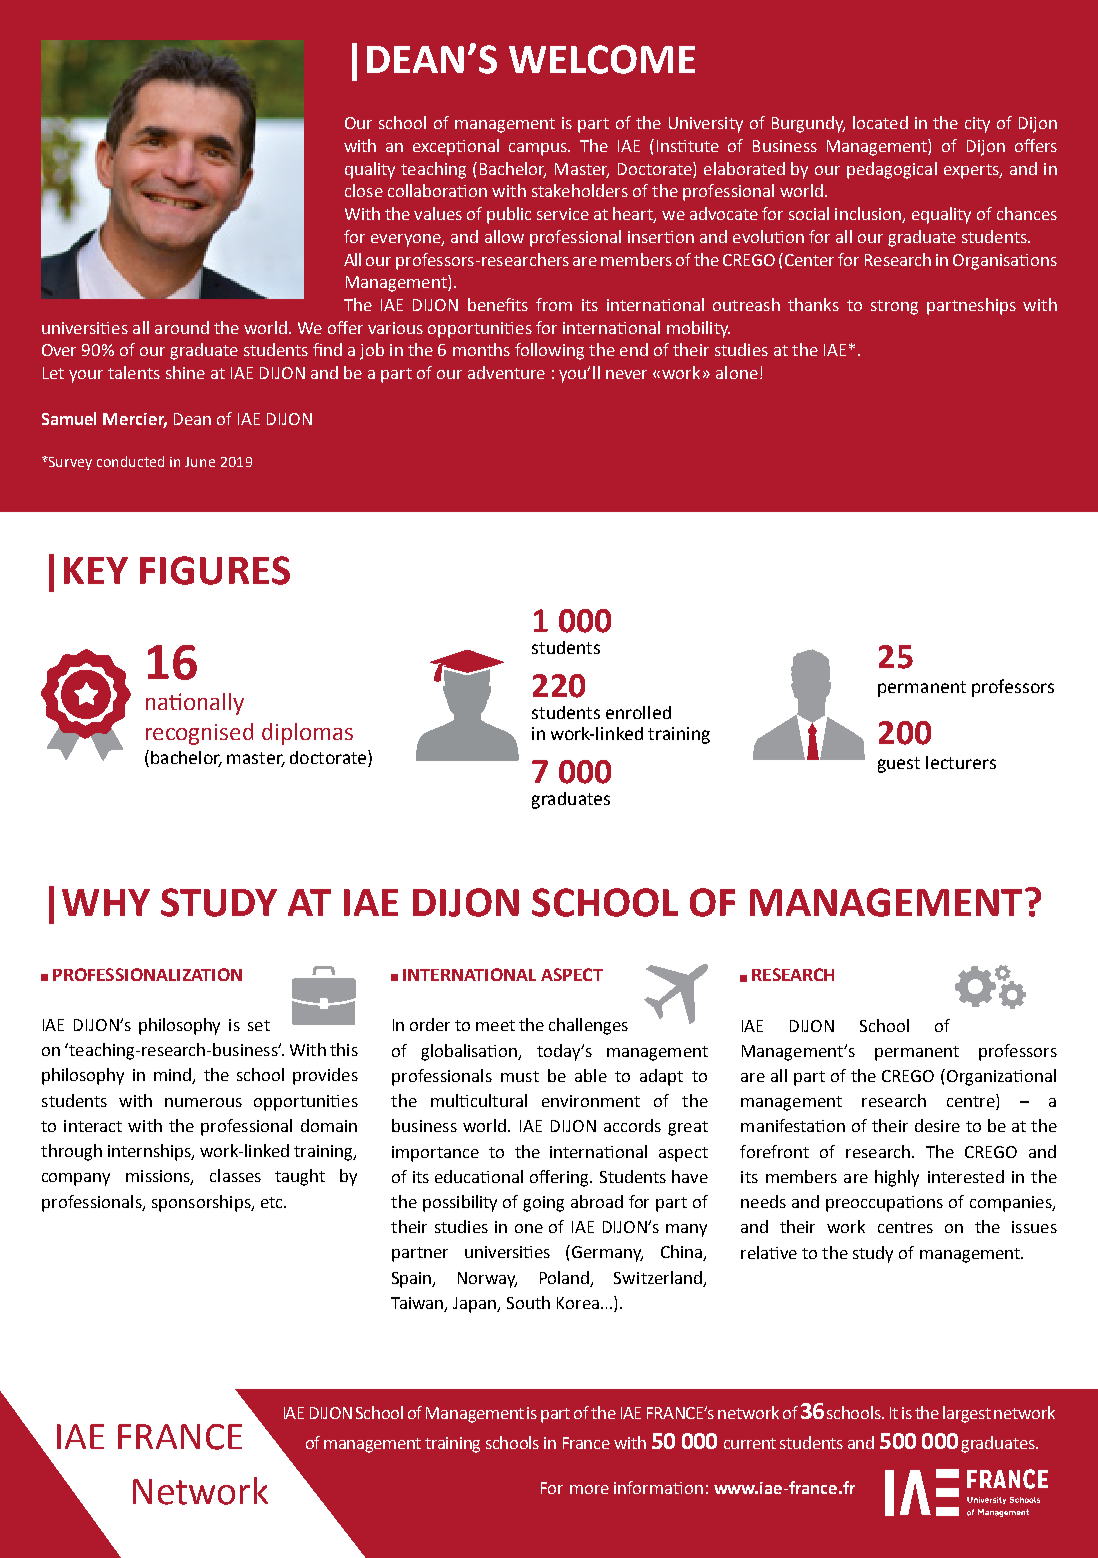 This screenshot has height=1558, width=1098. What do you see at coordinates (203, 1102) in the screenshot?
I see `numerous` at bounding box center [203, 1102].
